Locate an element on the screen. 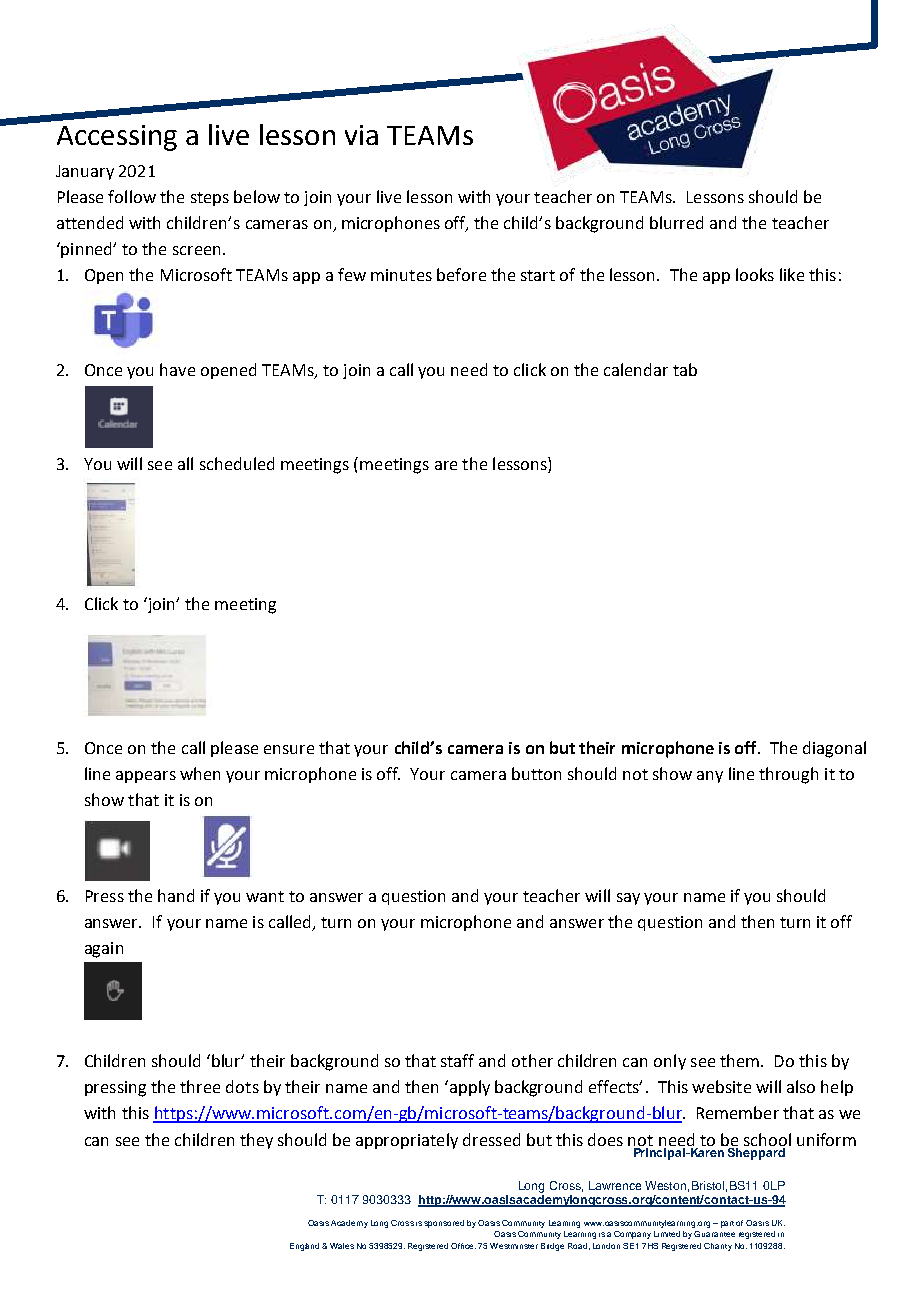 This screenshot has height=1308, width=924. tab is located at coordinates (685, 369).
